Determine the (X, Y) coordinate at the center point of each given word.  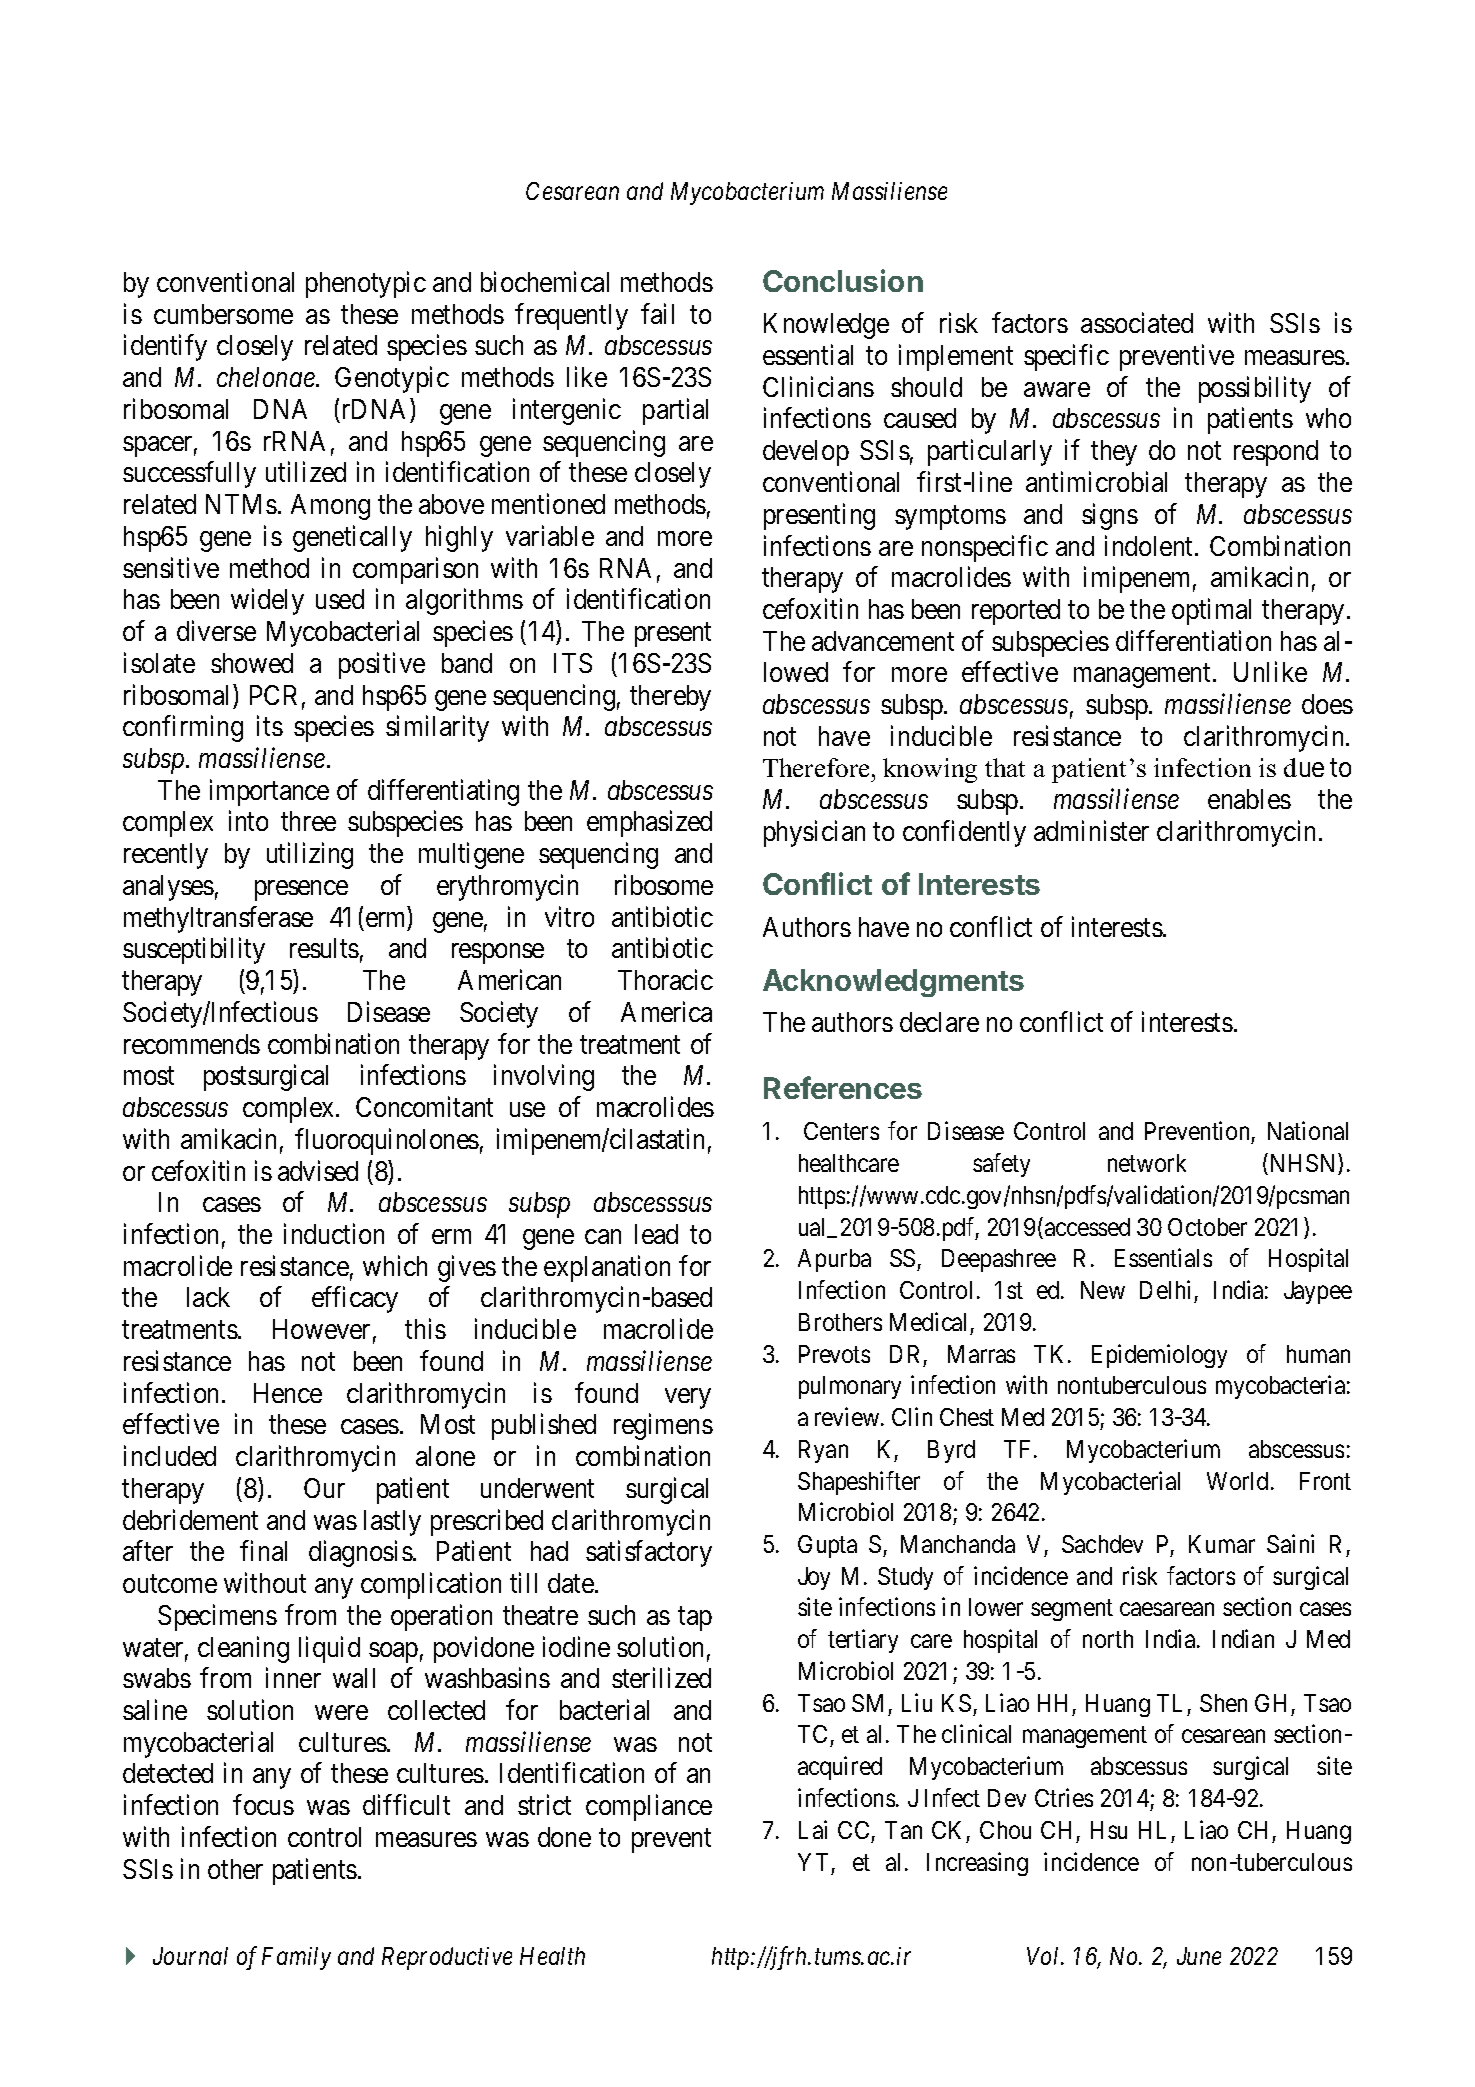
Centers (841, 1131)
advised (318, 1170)
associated (1137, 323)
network (1147, 1163)
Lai (813, 1829)
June (1199, 1956)
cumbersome (223, 314)
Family (296, 1958)
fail (657, 313)
